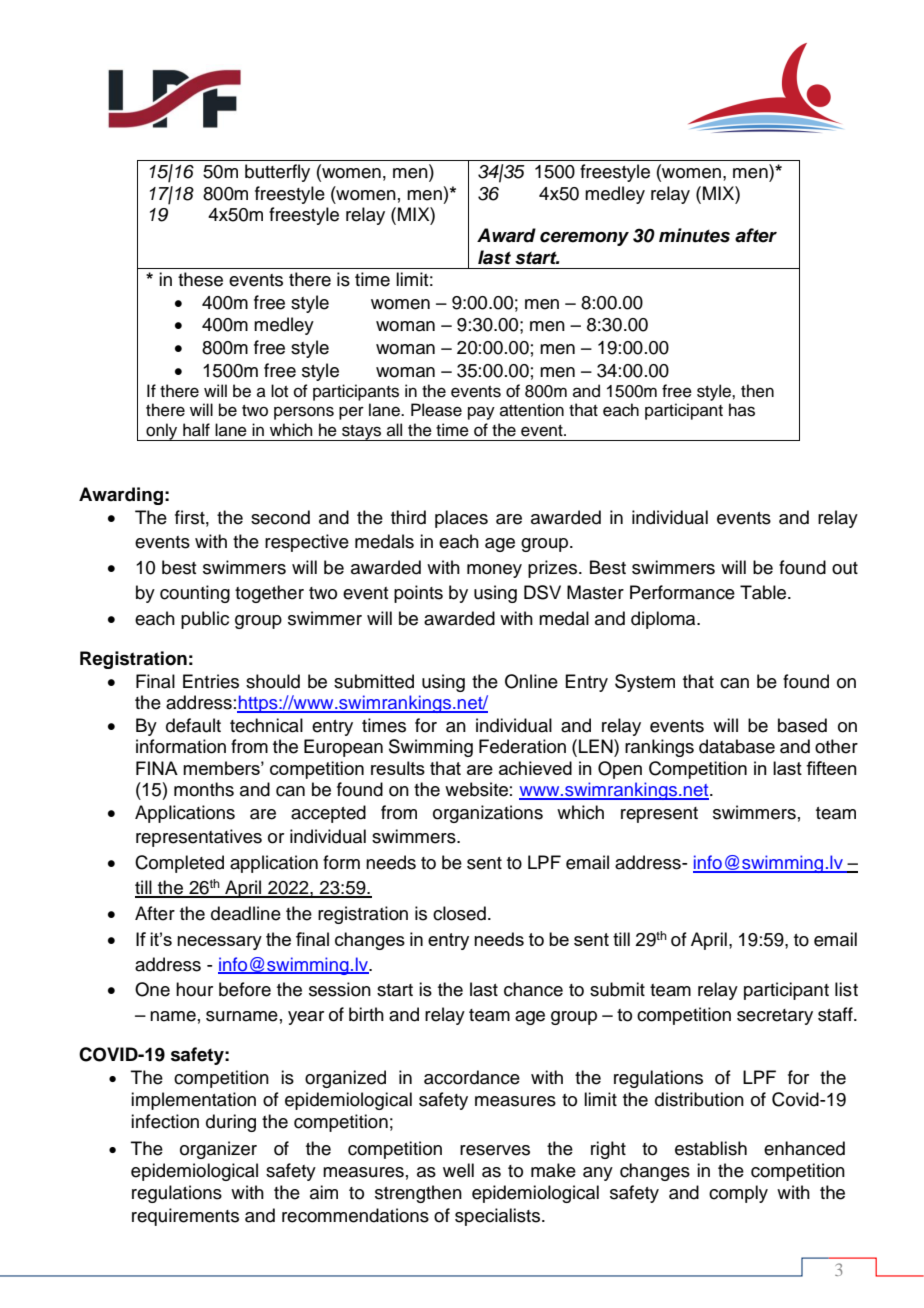 The height and width of the screenshot is (1308, 924). Describe the element at coordinates (218, 1150) in the screenshot. I see `organizer` at that location.
